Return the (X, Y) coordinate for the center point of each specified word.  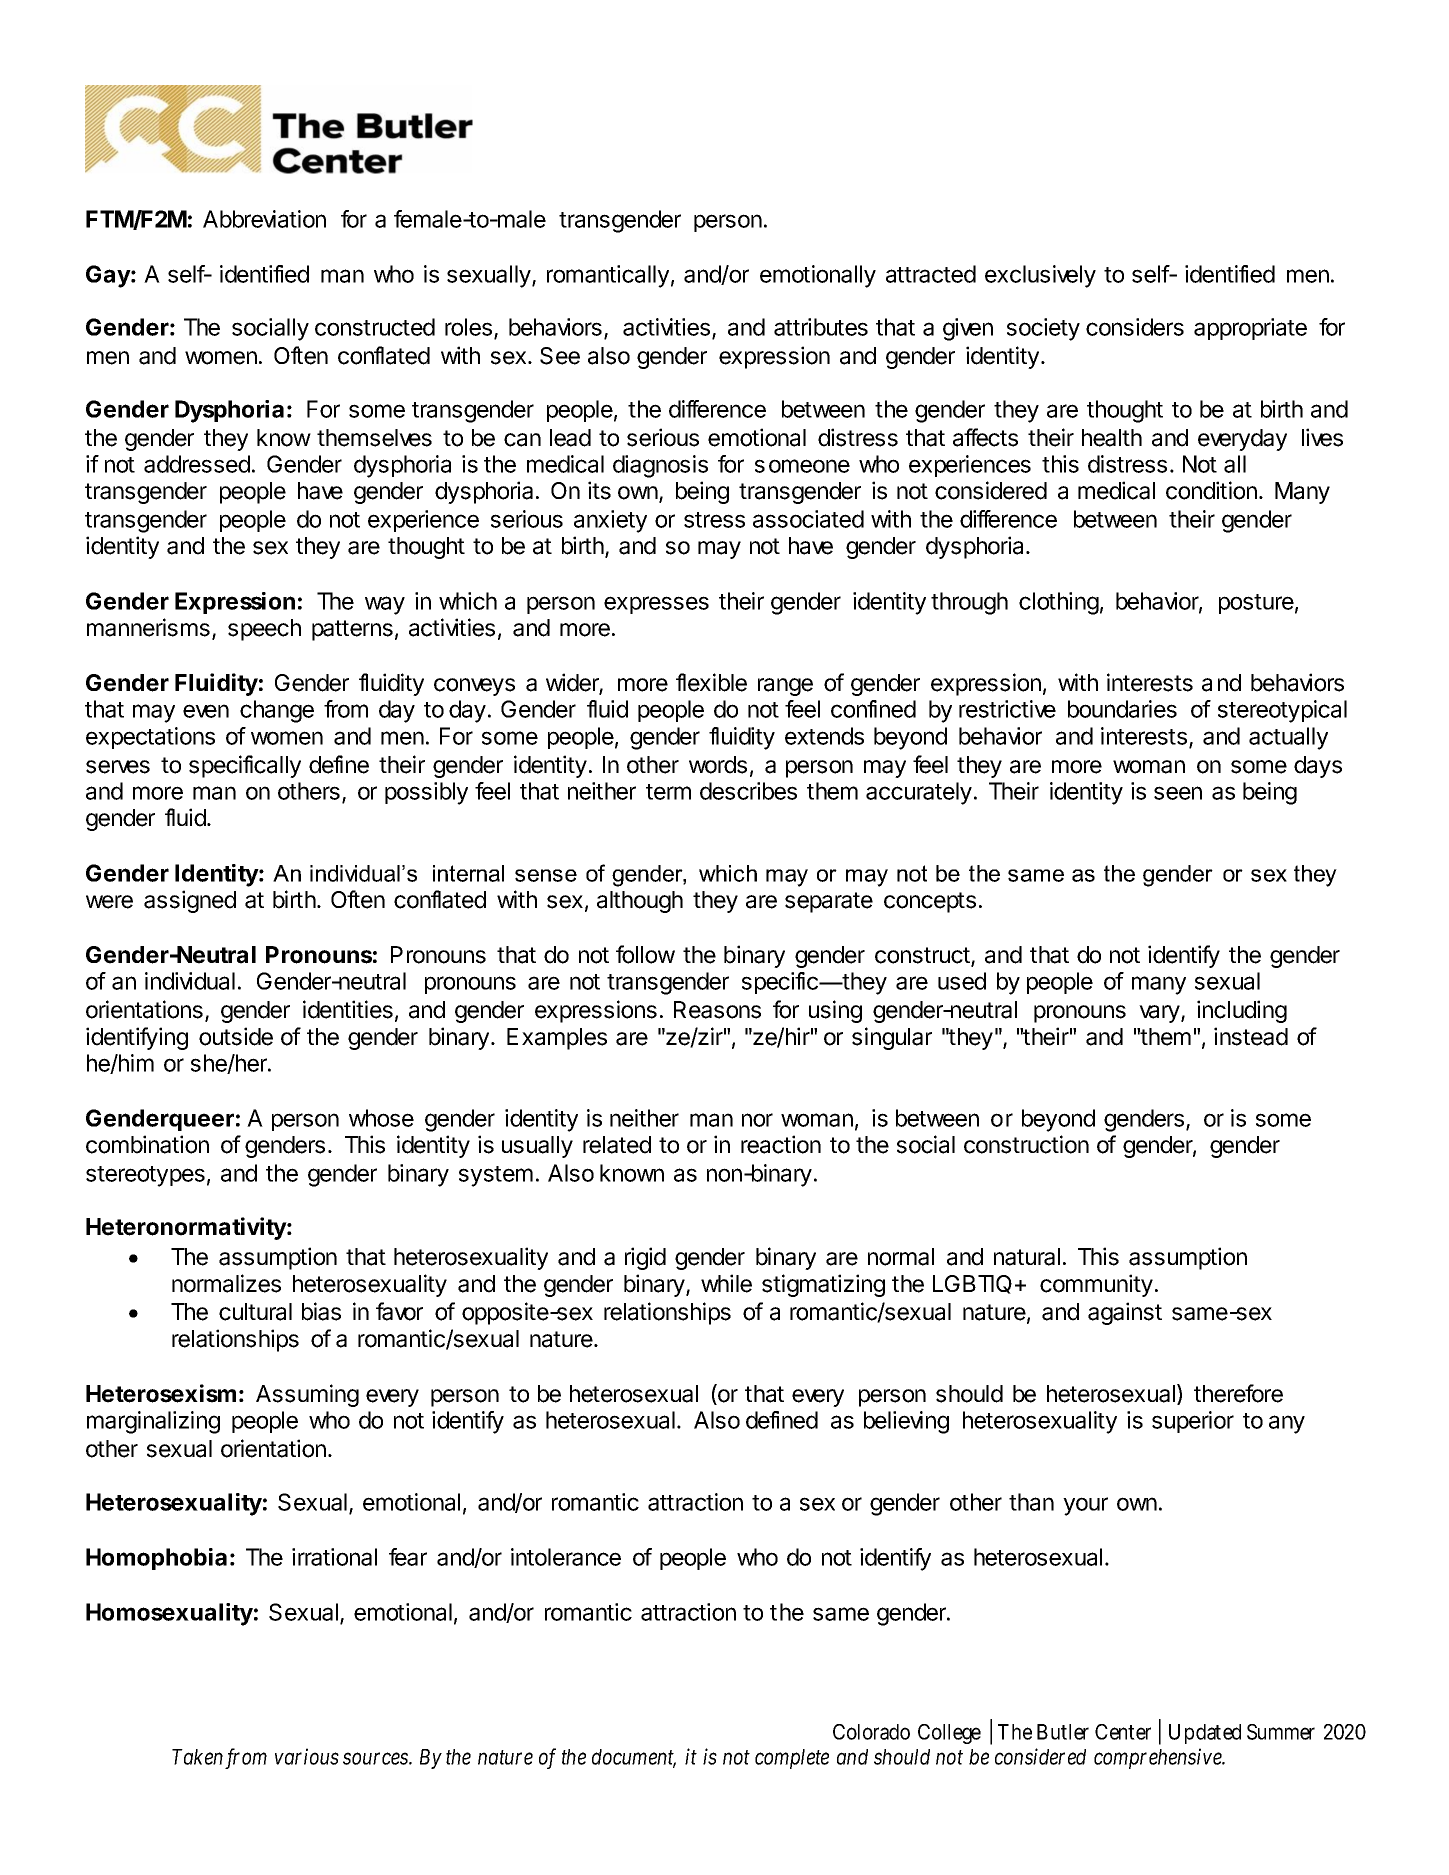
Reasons (717, 1010)
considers (1135, 327)
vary (1160, 1014)
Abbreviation (264, 219)
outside (236, 1036)
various (307, 1756)
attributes (821, 327)
